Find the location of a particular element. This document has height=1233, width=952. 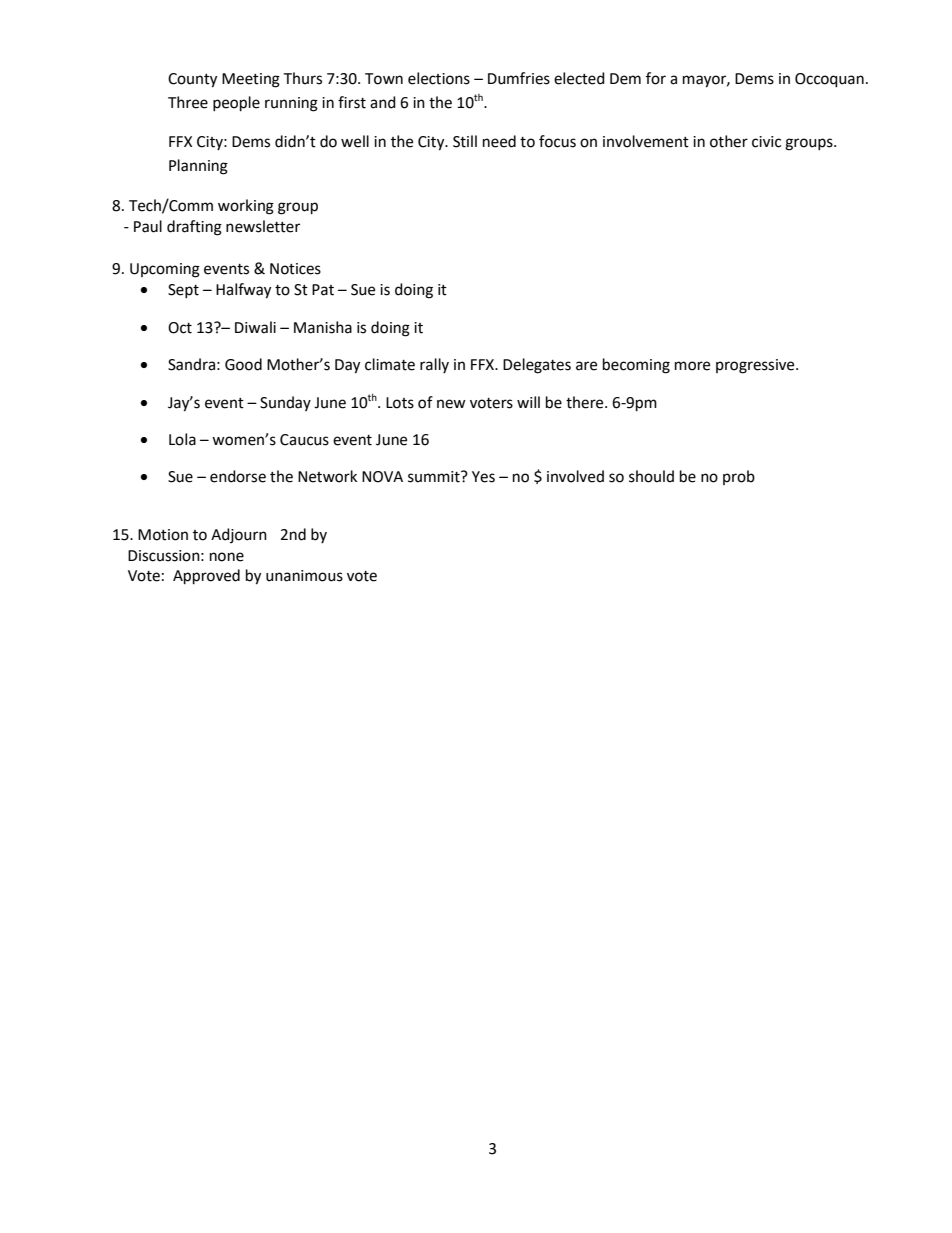

prob is located at coordinates (739, 477).
